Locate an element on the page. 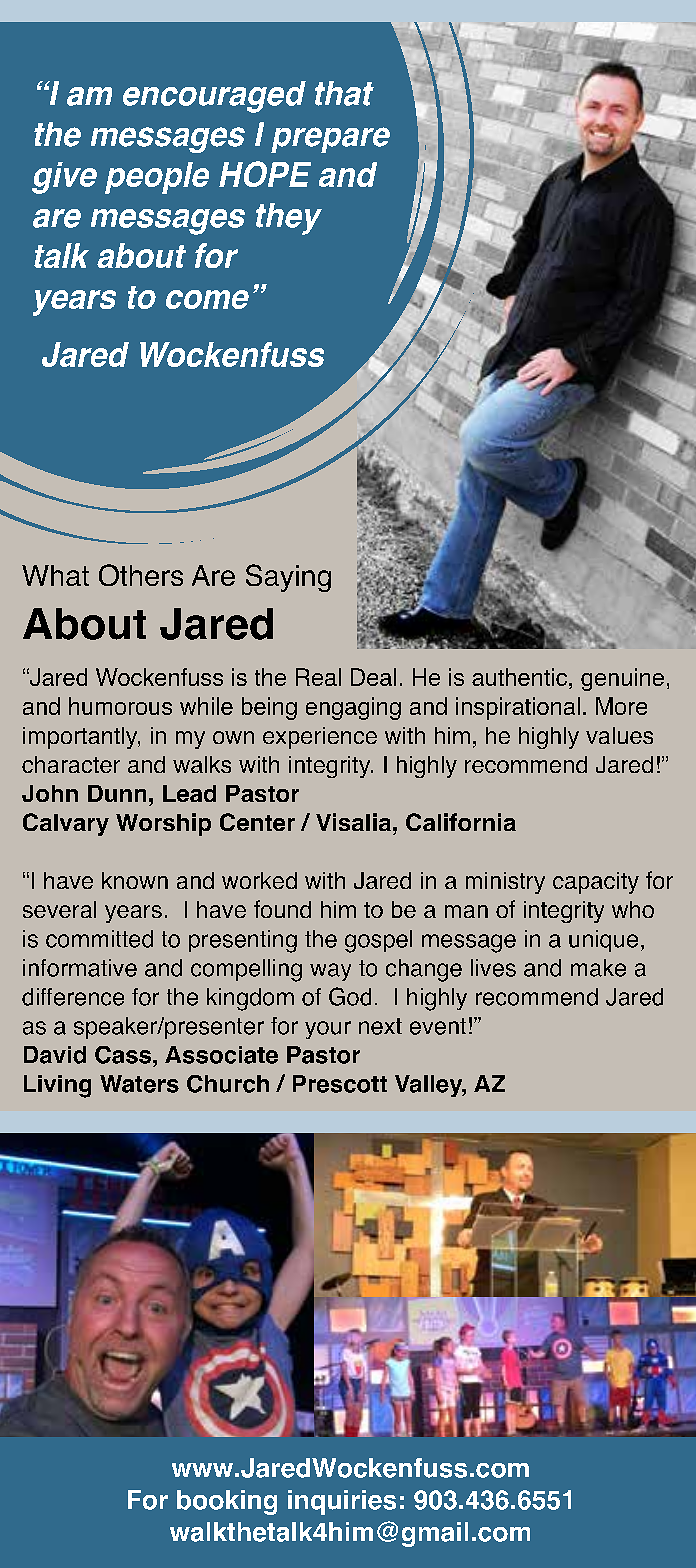 This image has height=1568, width=696. Others is located at coordinates (141, 575).
